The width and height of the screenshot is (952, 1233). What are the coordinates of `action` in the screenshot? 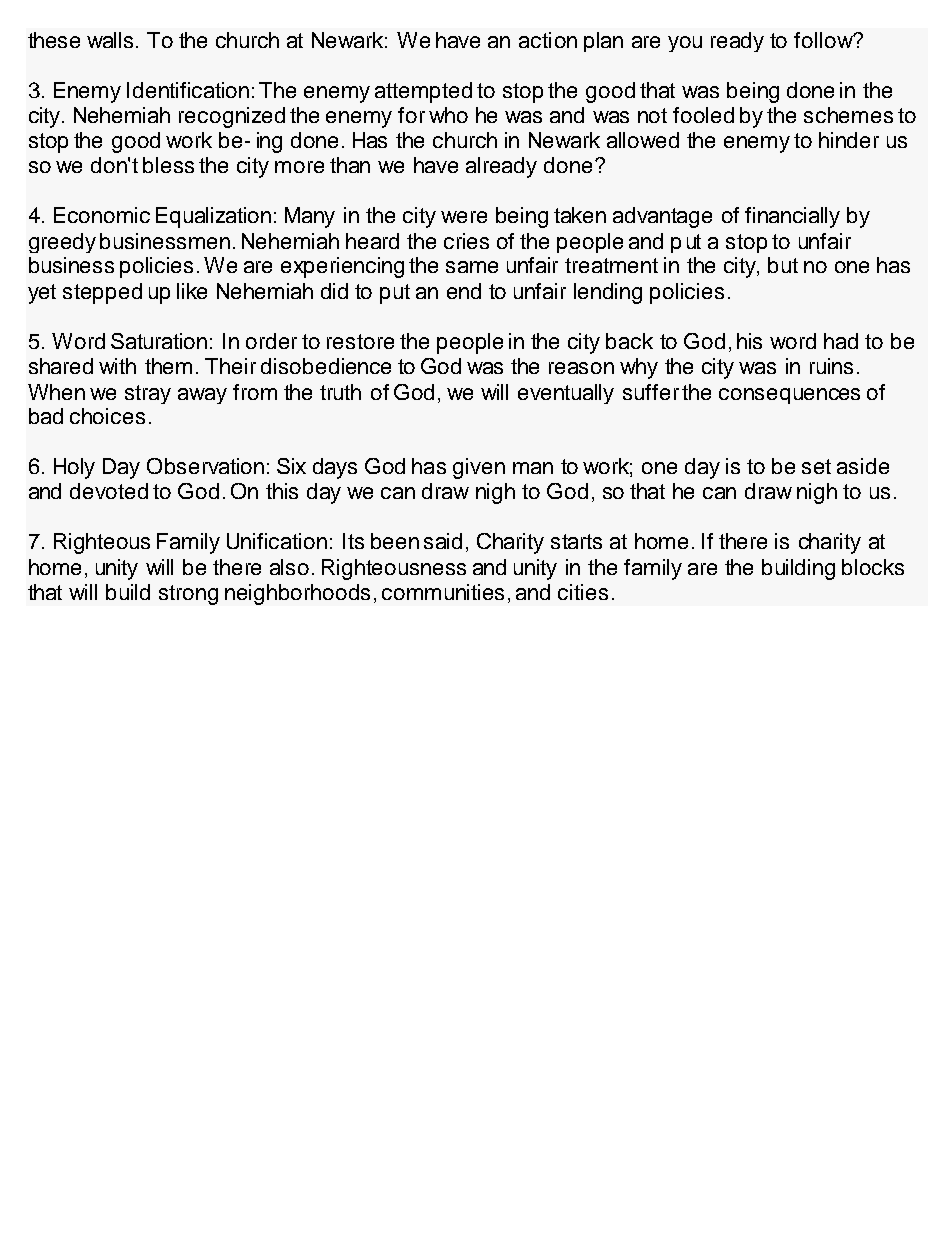 It's located at (548, 40).
